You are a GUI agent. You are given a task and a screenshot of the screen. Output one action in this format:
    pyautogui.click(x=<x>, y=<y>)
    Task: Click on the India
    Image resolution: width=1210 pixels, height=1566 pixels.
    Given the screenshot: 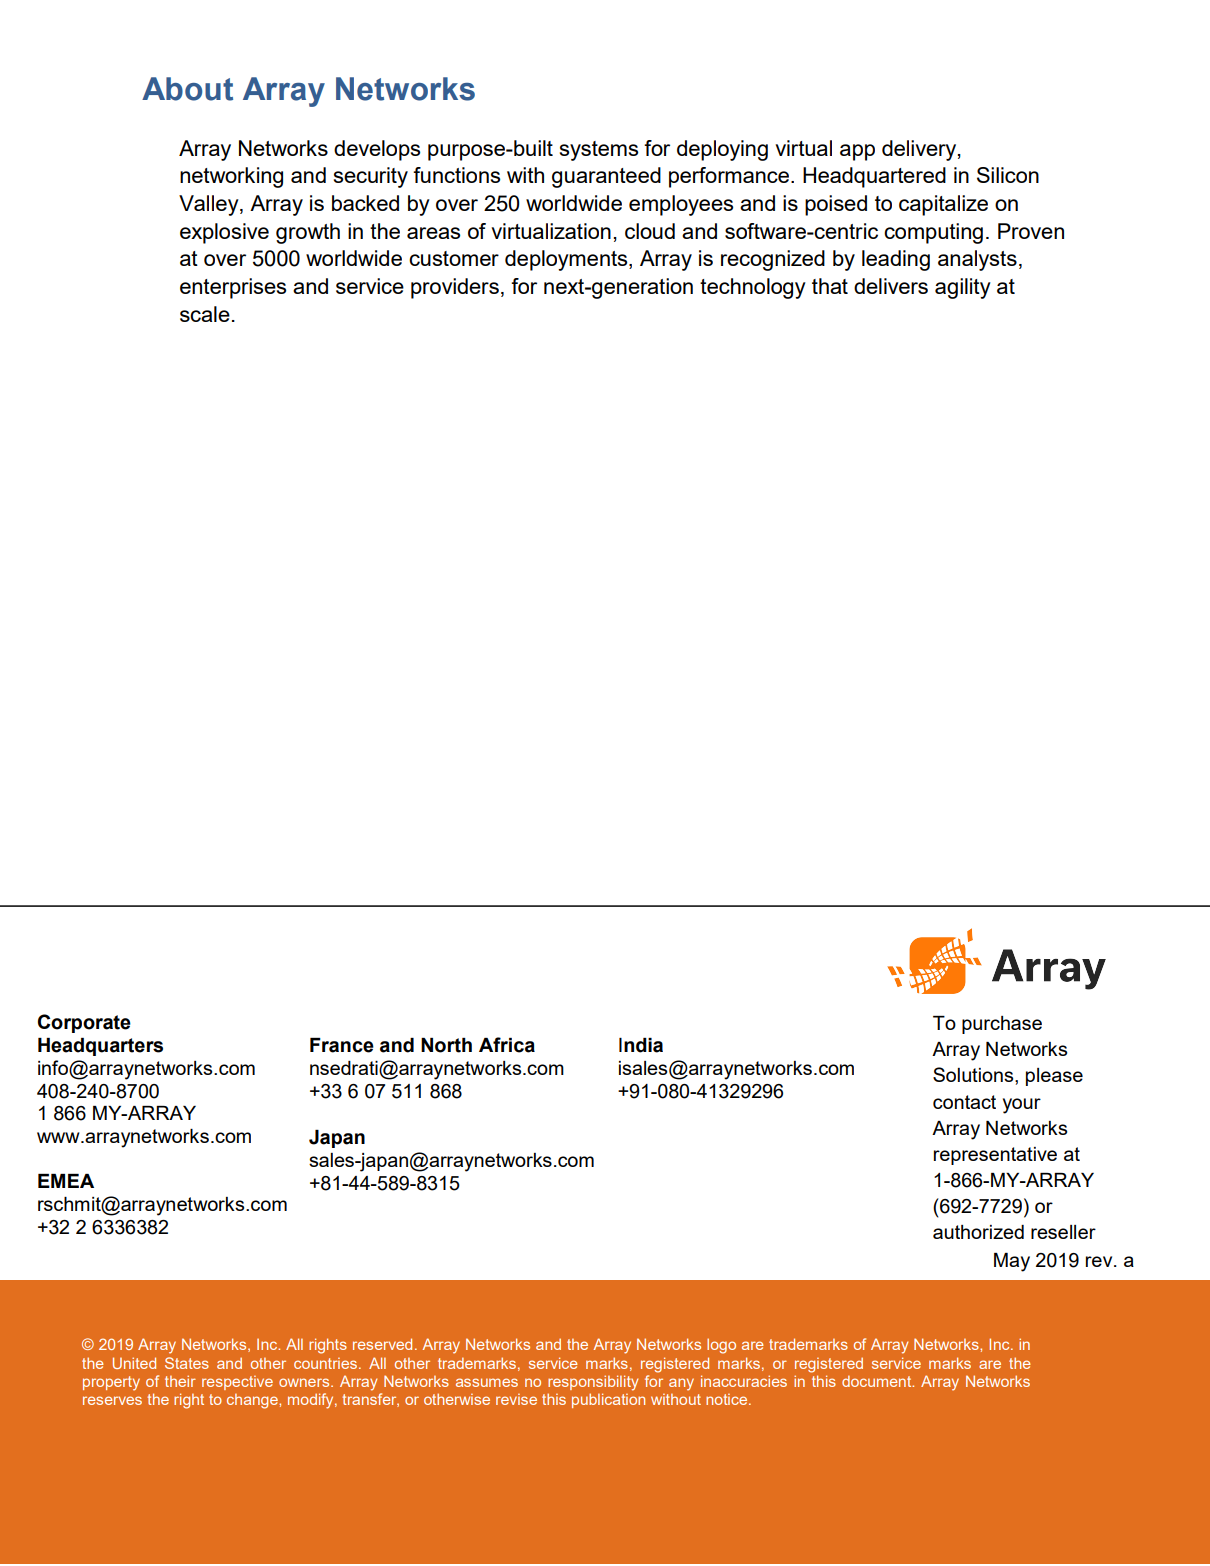 What is the action you would take?
    pyautogui.click(x=641, y=1045)
